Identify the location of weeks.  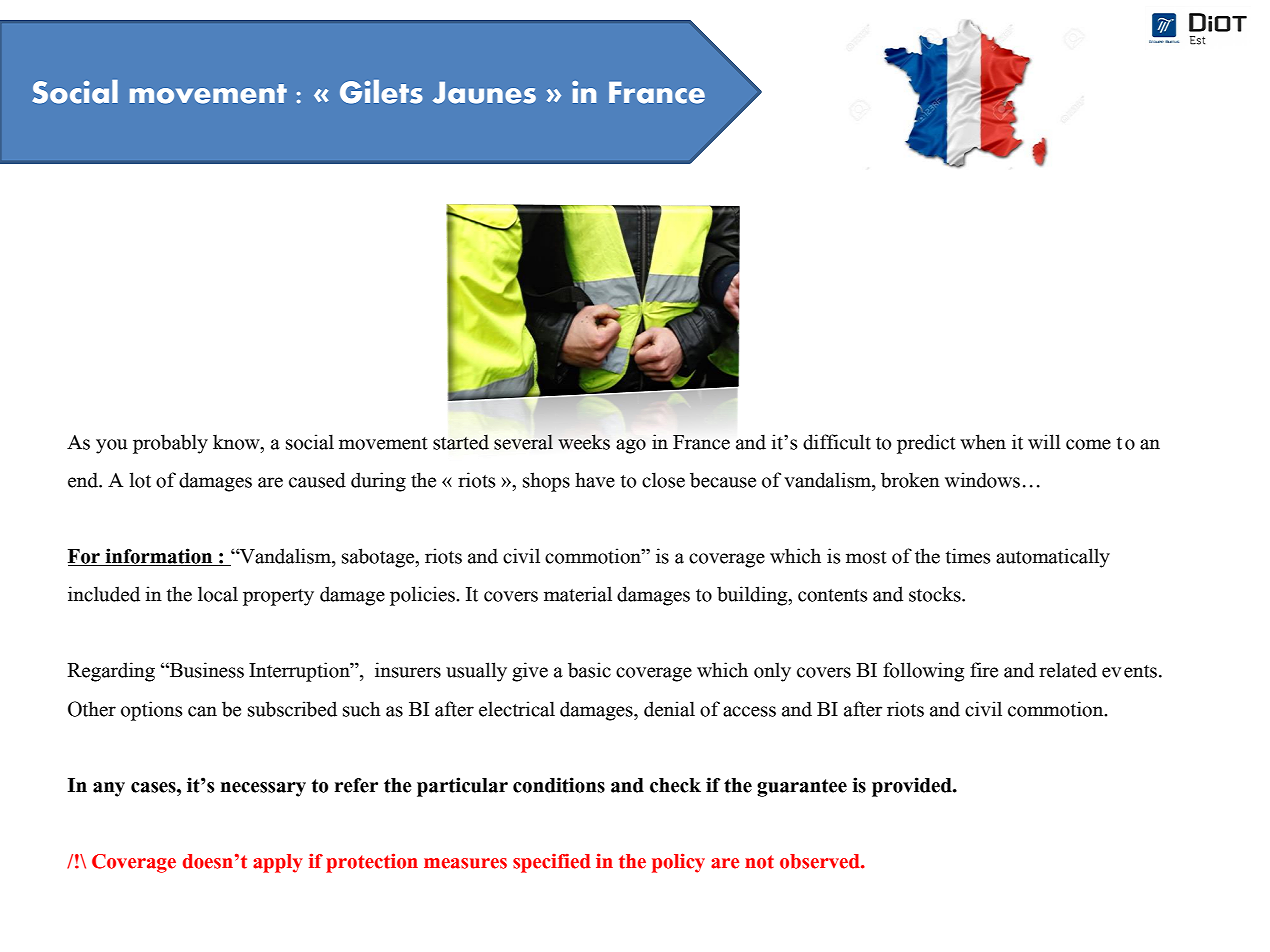
(584, 442).
